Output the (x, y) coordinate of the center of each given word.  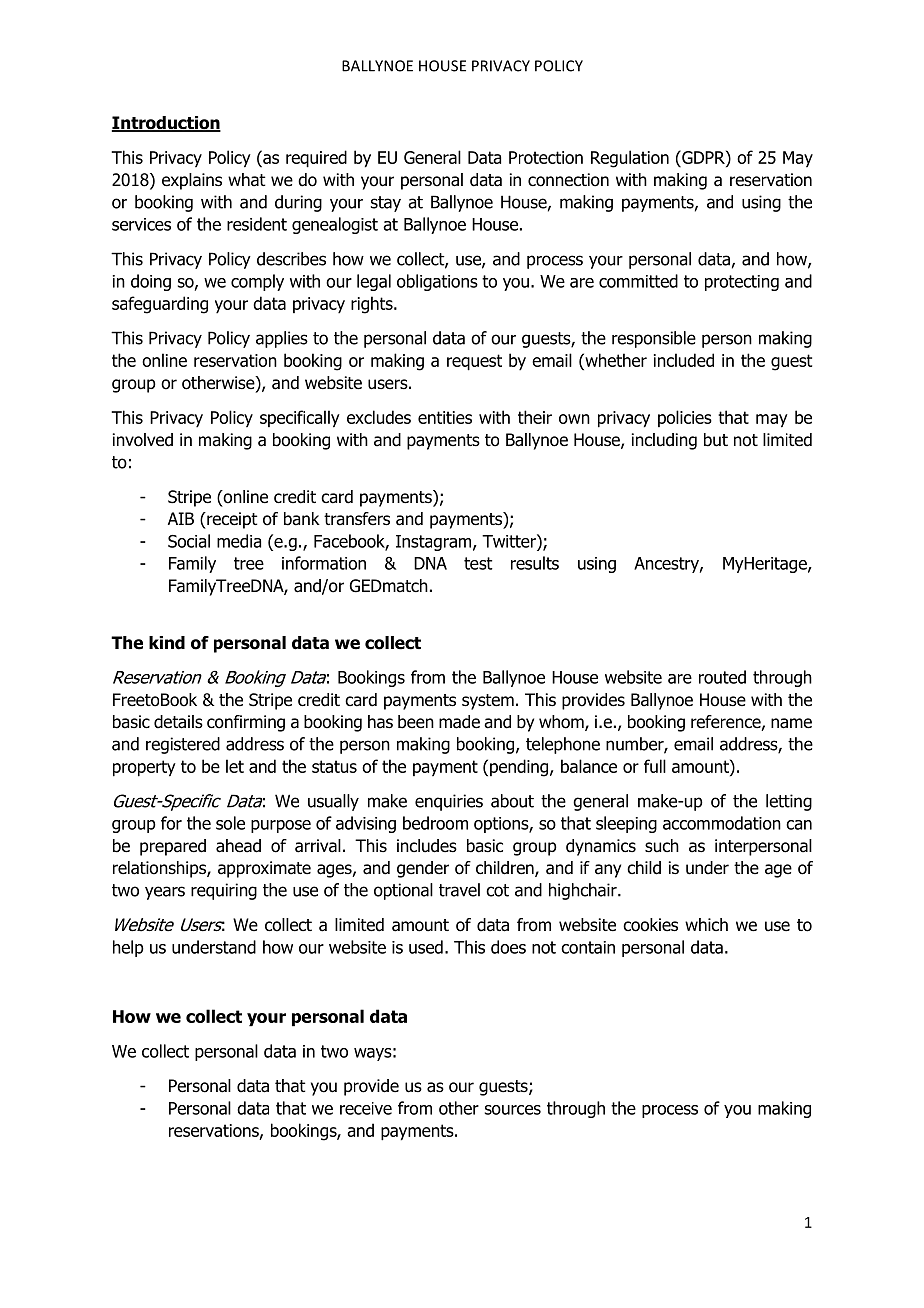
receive (366, 1108)
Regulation (630, 159)
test (478, 563)
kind (167, 643)
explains (192, 181)
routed (722, 677)
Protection (546, 157)
